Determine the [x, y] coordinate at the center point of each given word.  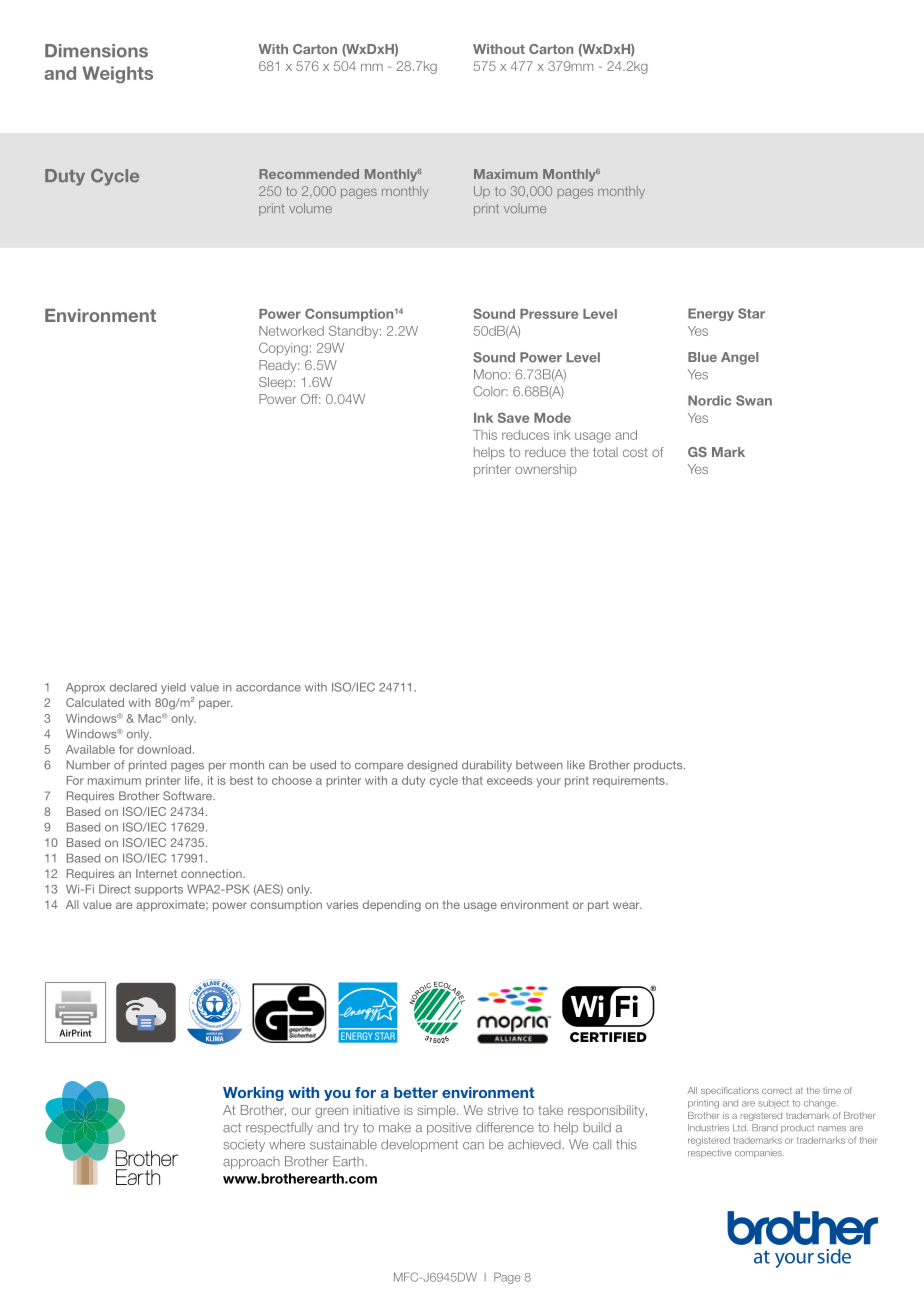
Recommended [309, 174]
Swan [754, 400]
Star [751, 313]
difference [505, 1127]
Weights [117, 75]
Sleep [275, 383]
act [232, 1128]
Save [513, 417]
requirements [630, 781]
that [472, 780]
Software [188, 796]
